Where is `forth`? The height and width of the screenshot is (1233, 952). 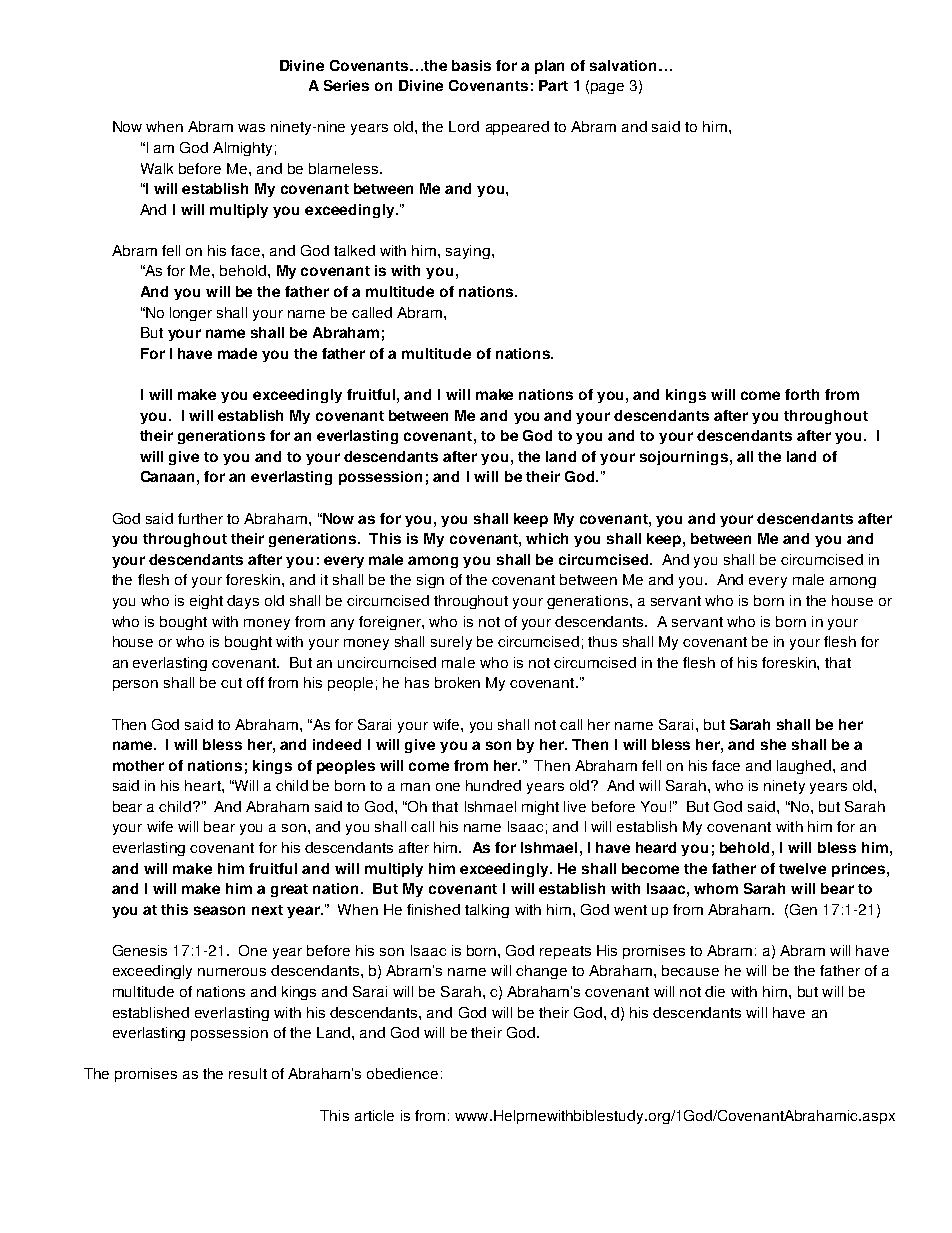 forth is located at coordinates (802, 394).
